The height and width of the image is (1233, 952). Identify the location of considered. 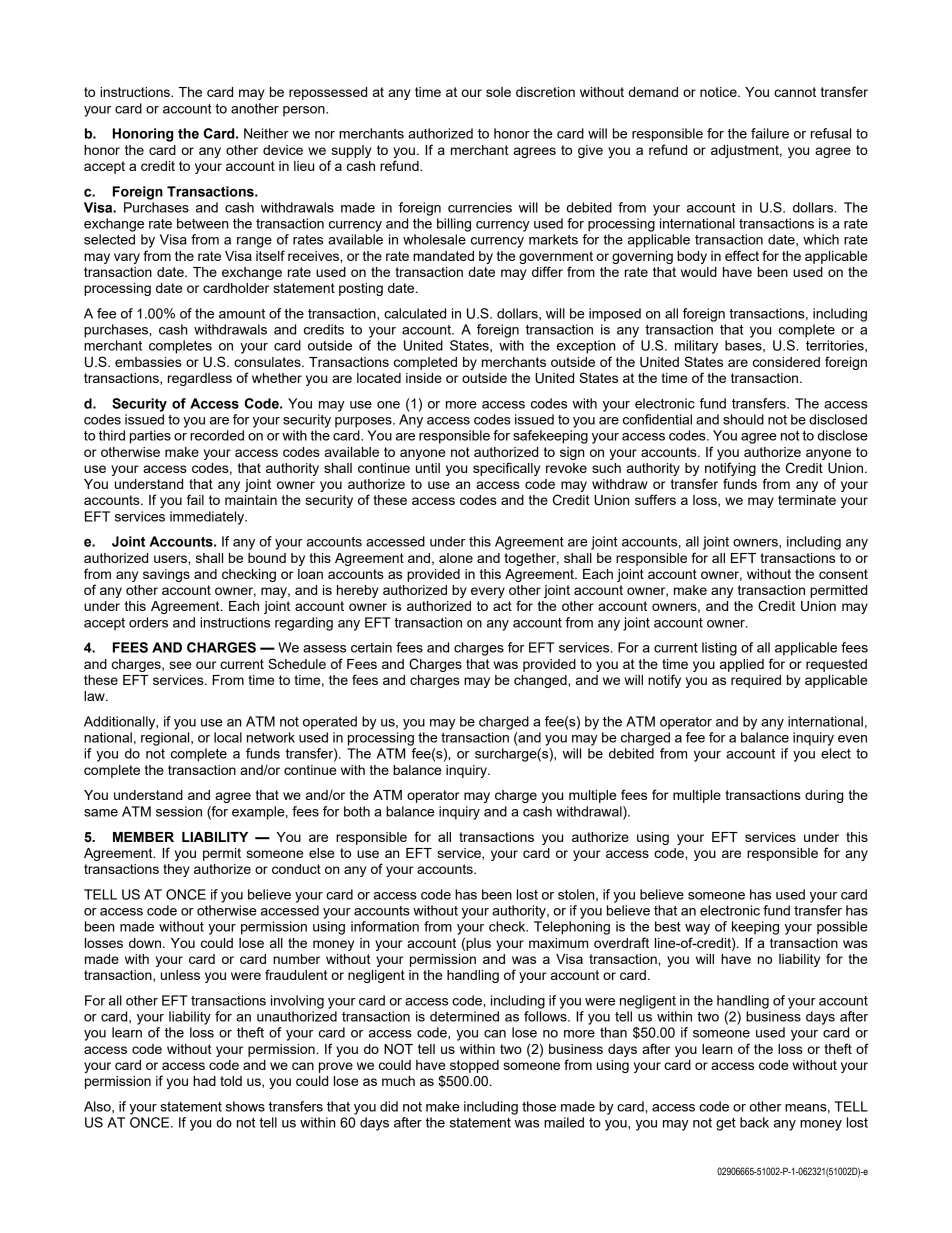
(786, 362).
